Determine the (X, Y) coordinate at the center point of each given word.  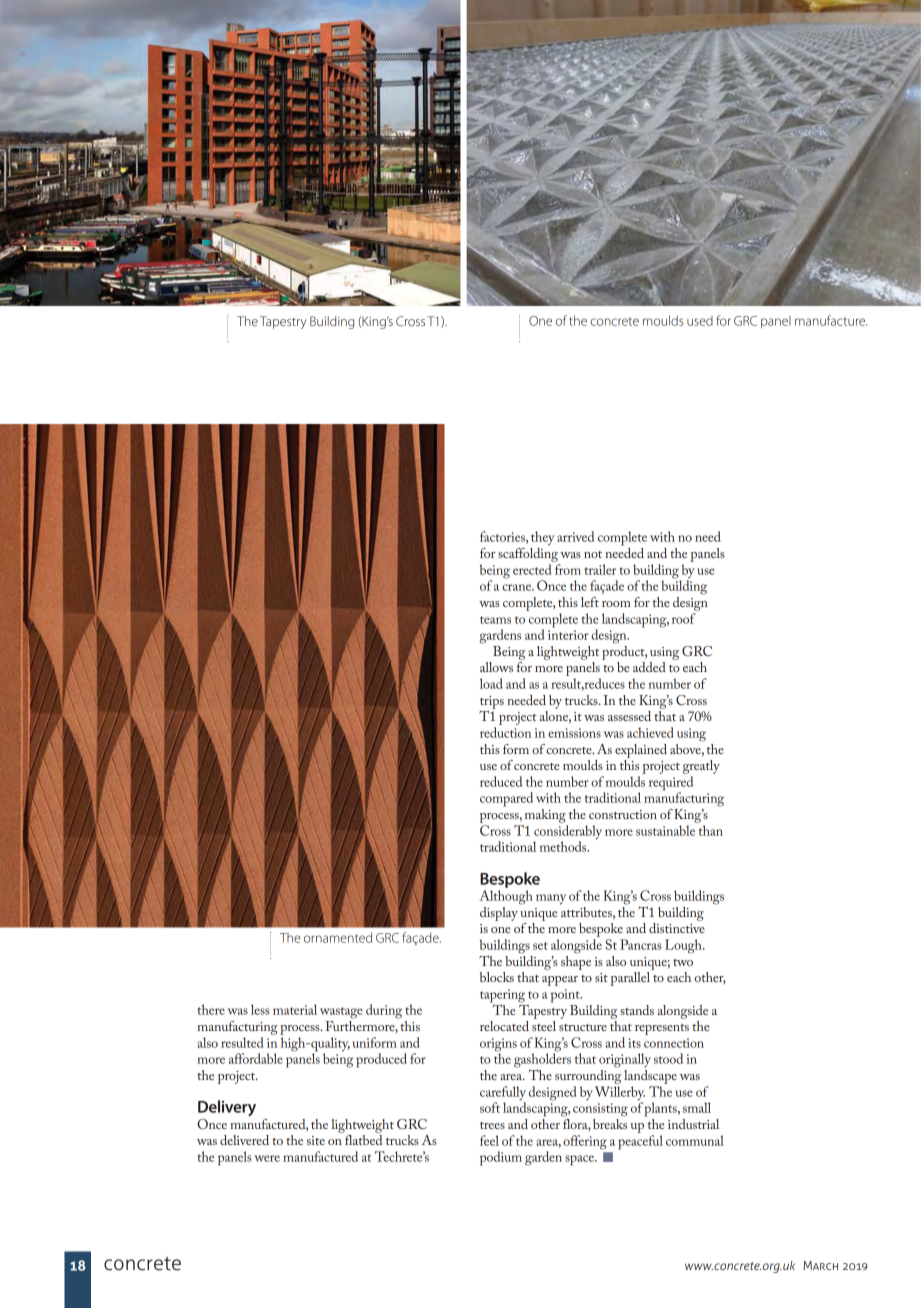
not (593, 554)
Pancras (641, 944)
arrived (575, 536)
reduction (505, 732)
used (700, 321)
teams (495, 620)
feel (489, 1140)
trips (492, 702)
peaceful (640, 1142)
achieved (650, 732)
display (499, 914)
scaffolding (528, 555)
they (543, 538)
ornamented (338, 937)
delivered (244, 1140)
